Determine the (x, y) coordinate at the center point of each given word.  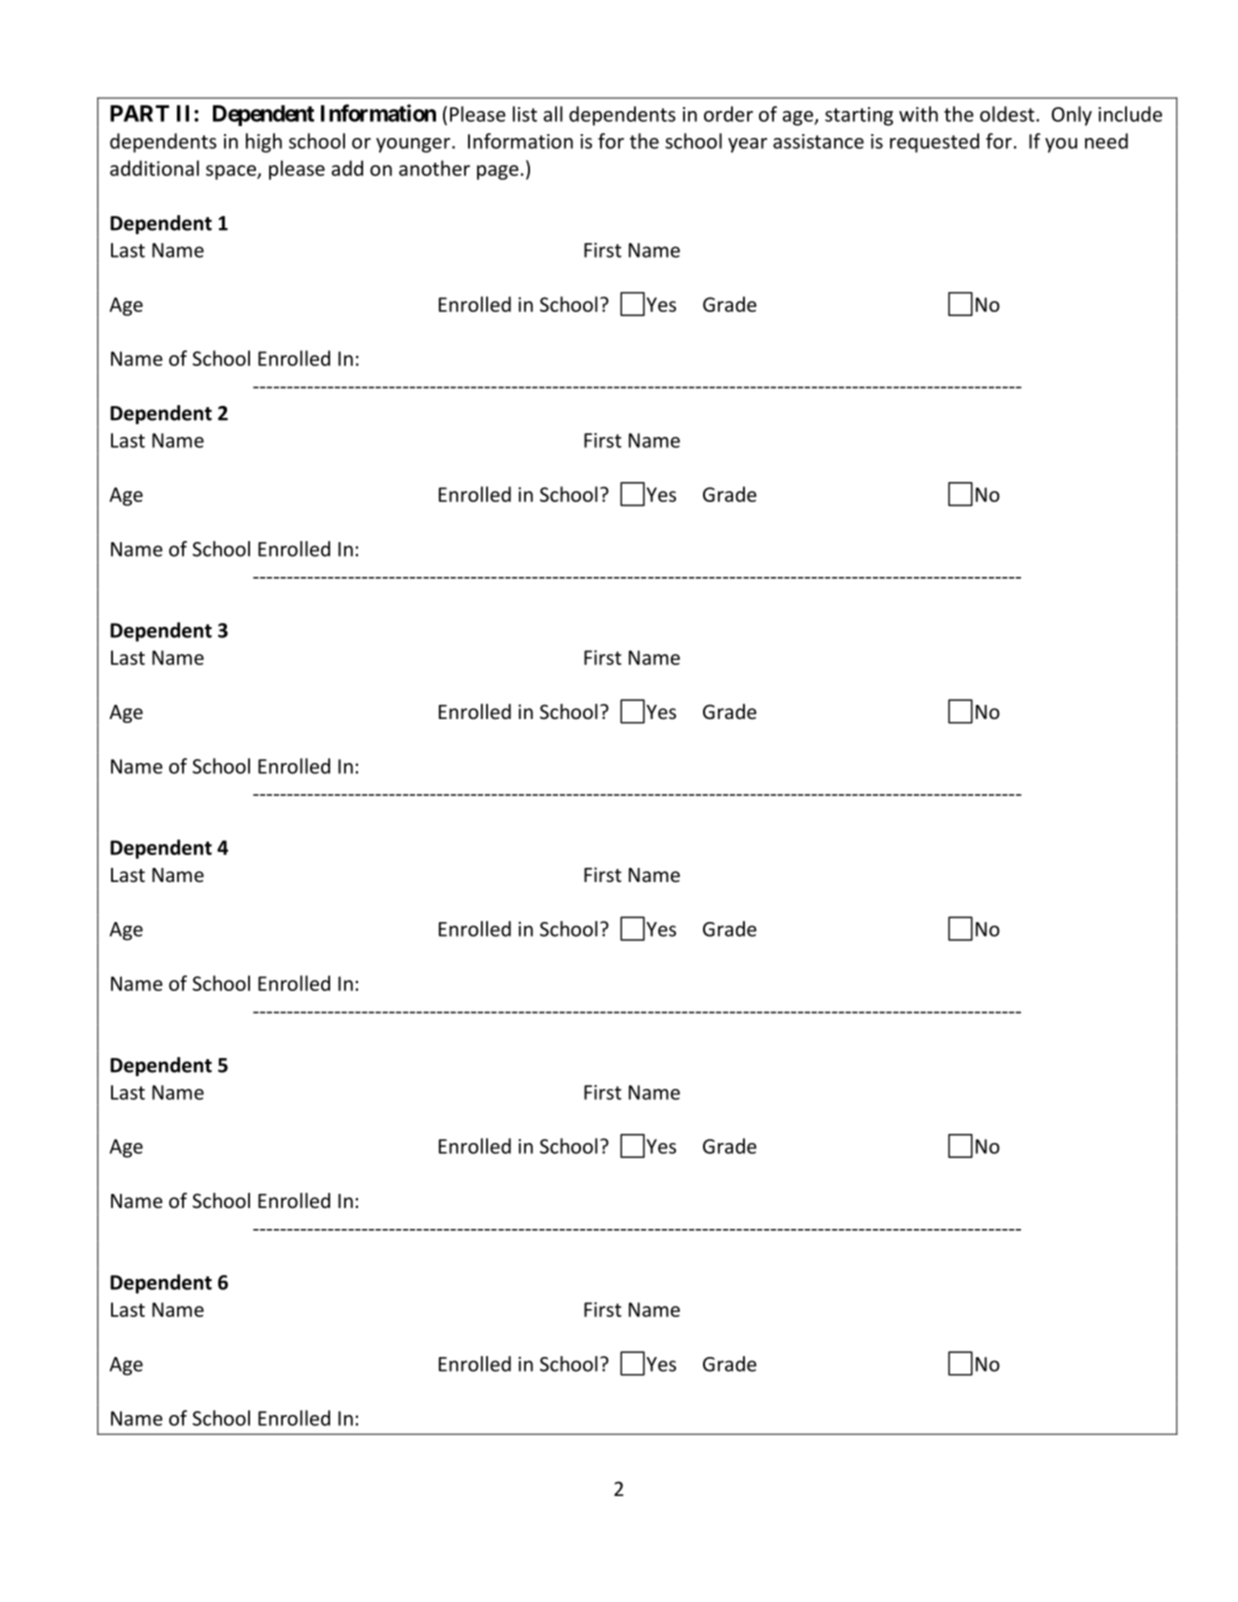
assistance (818, 141)
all (553, 114)
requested (934, 143)
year (747, 145)
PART (139, 113)
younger (414, 145)
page (498, 172)
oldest (1008, 114)
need (1106, 141)
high (264, 143)
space (232, 172)
